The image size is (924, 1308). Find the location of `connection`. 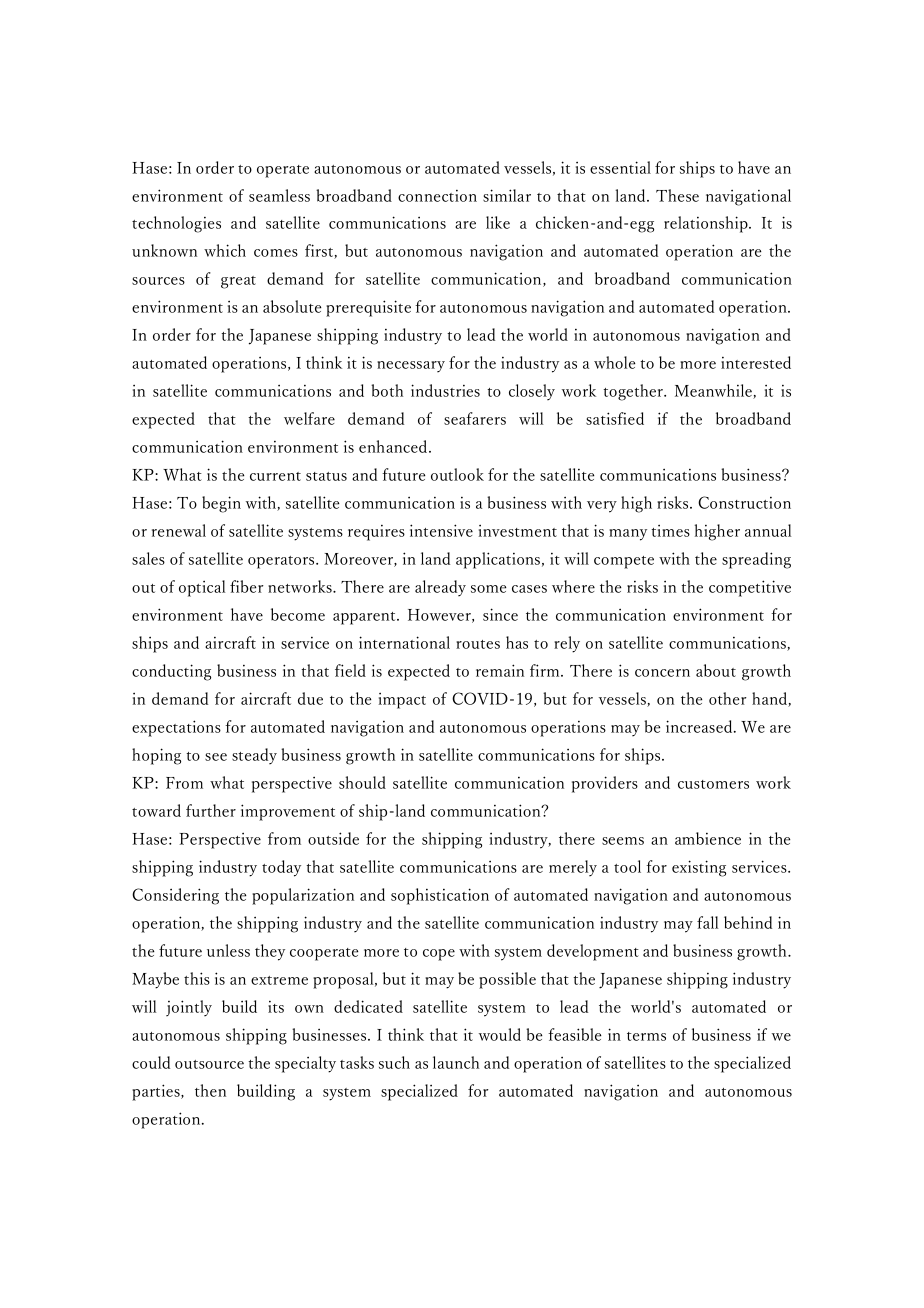

connection is located at coordinates (437, 196).
